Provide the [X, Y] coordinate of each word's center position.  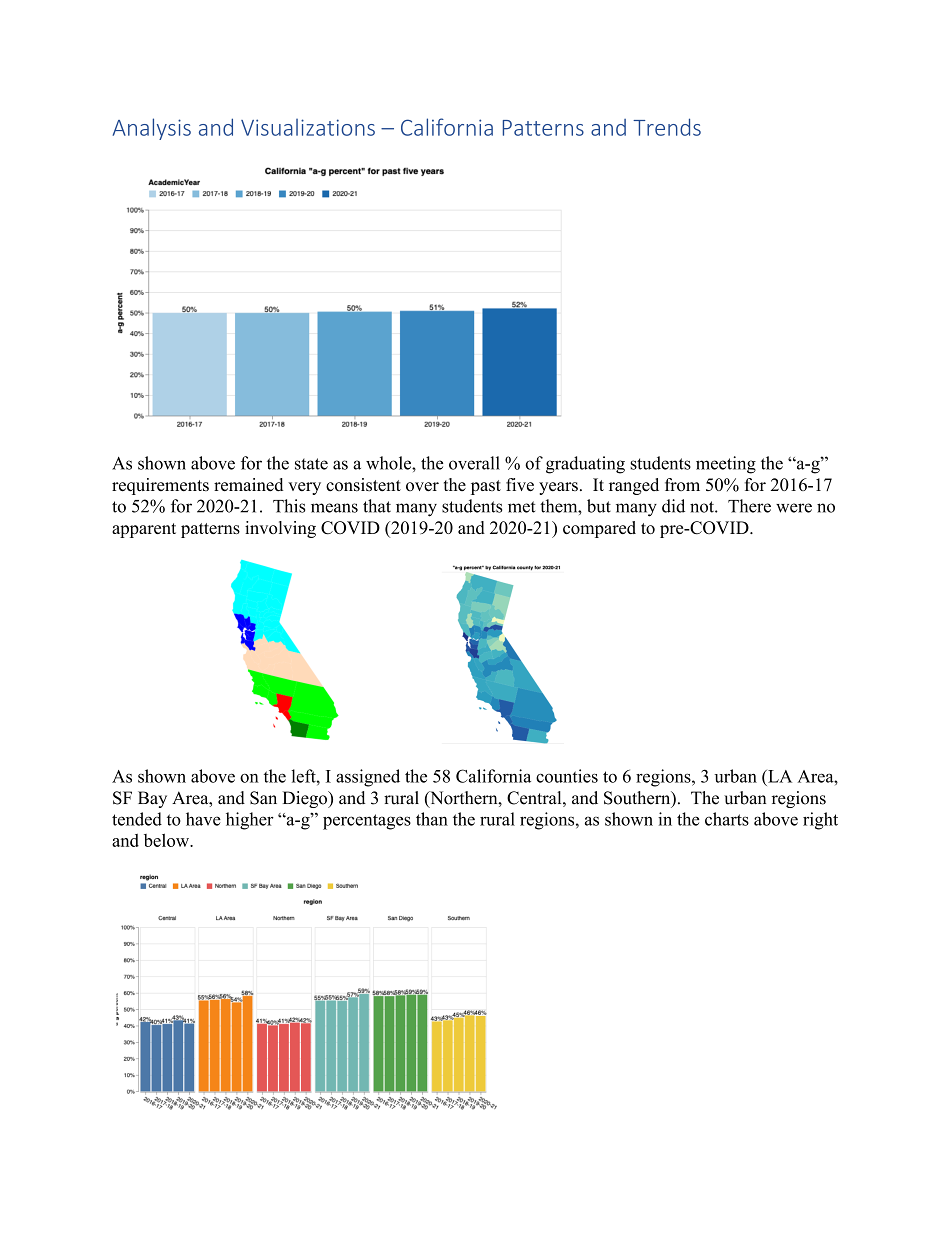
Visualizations [308, 127]
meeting [726, 465]
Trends [667, 127]
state [311, 464]
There [749, 506]
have [203, 819]
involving [280, 529]
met [521, 507]
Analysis [151, 129]
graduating [585, 465]
